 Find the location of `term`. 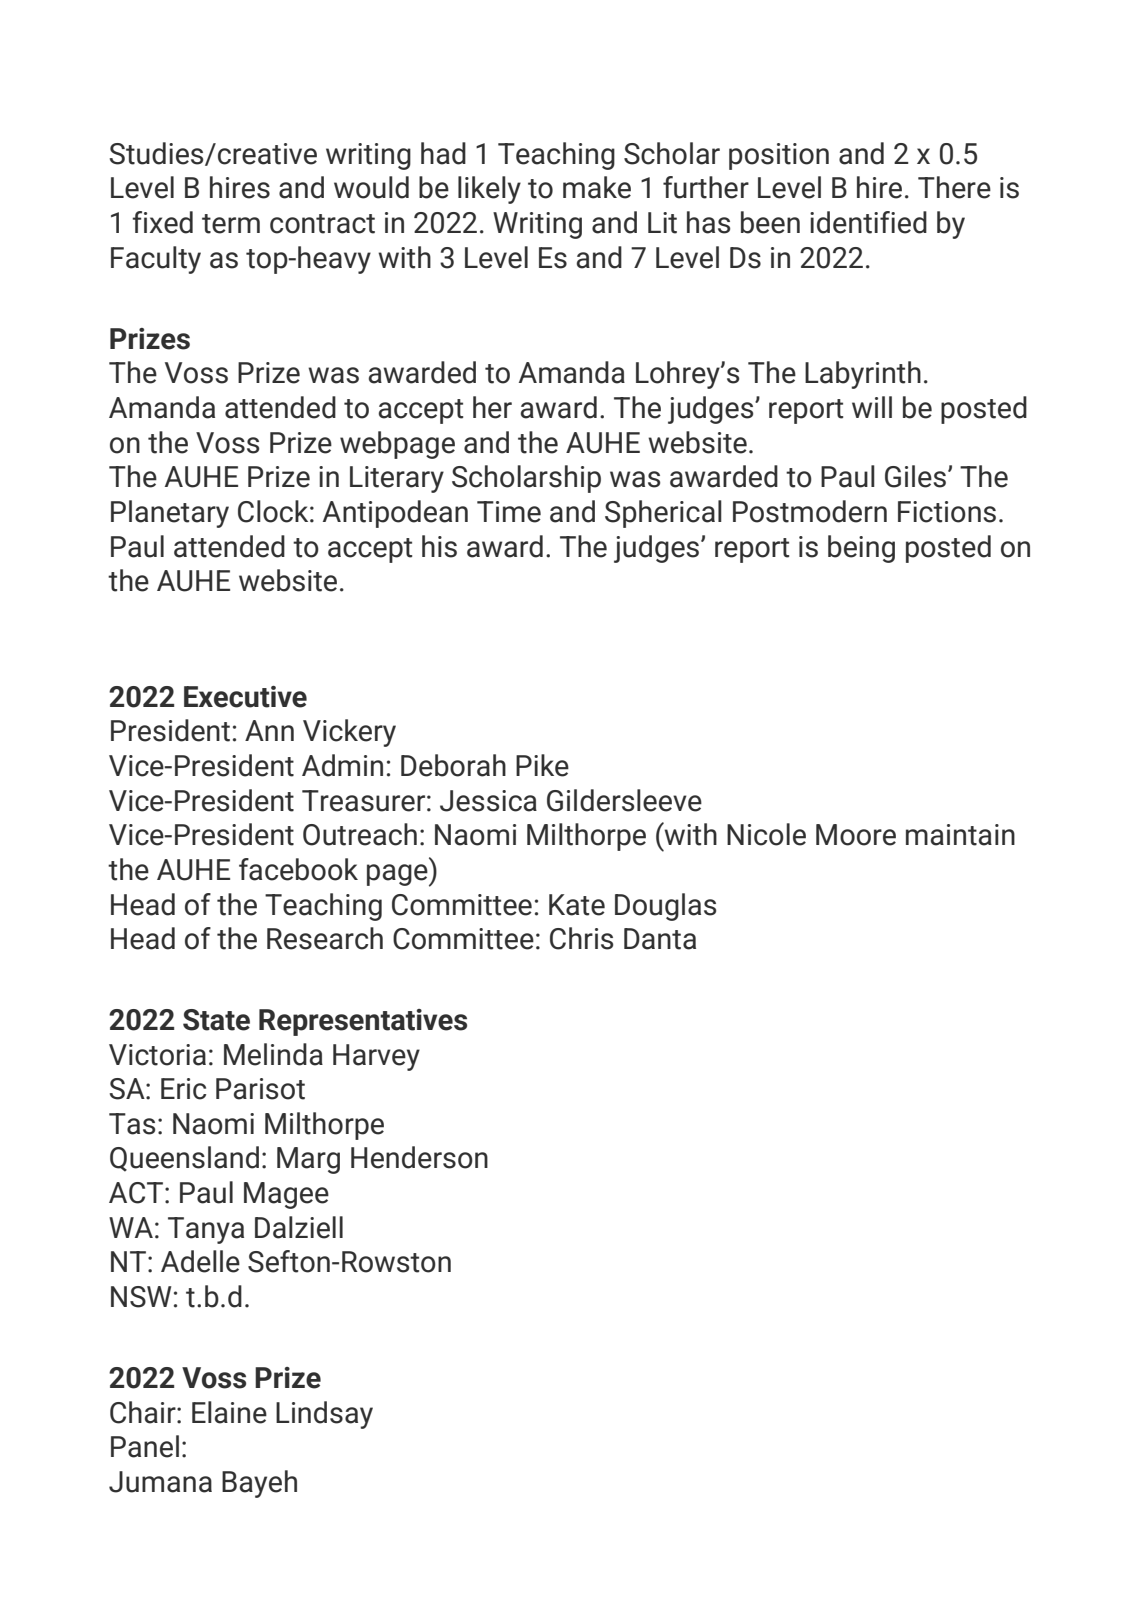

term is located at coordinates (231, 224).
